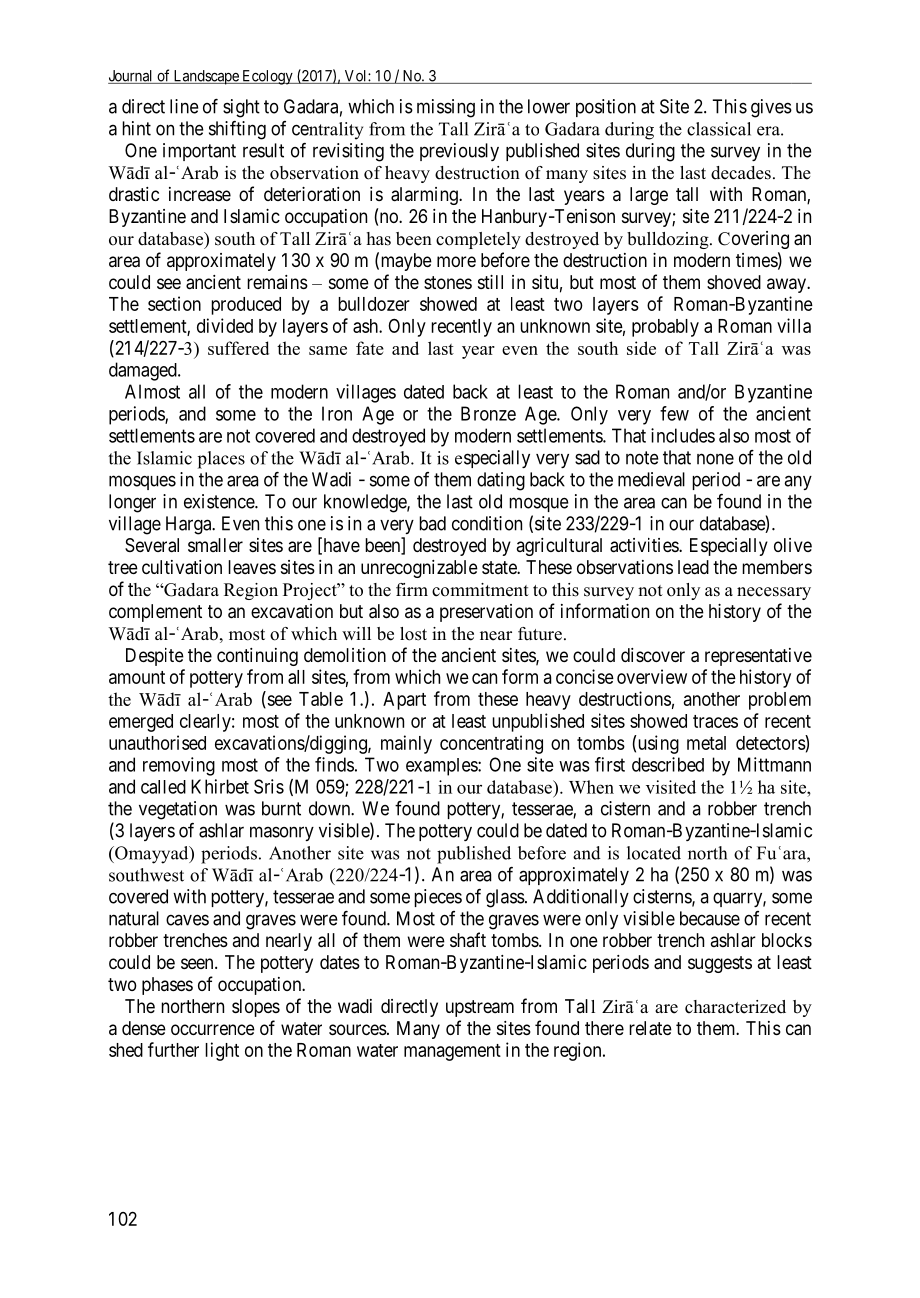 The height and width of the screenshot is (1298, 920). What do you see at coordinates (719, 129) in the screenshot?
I see `classical` at bounding box center [719, 129].
